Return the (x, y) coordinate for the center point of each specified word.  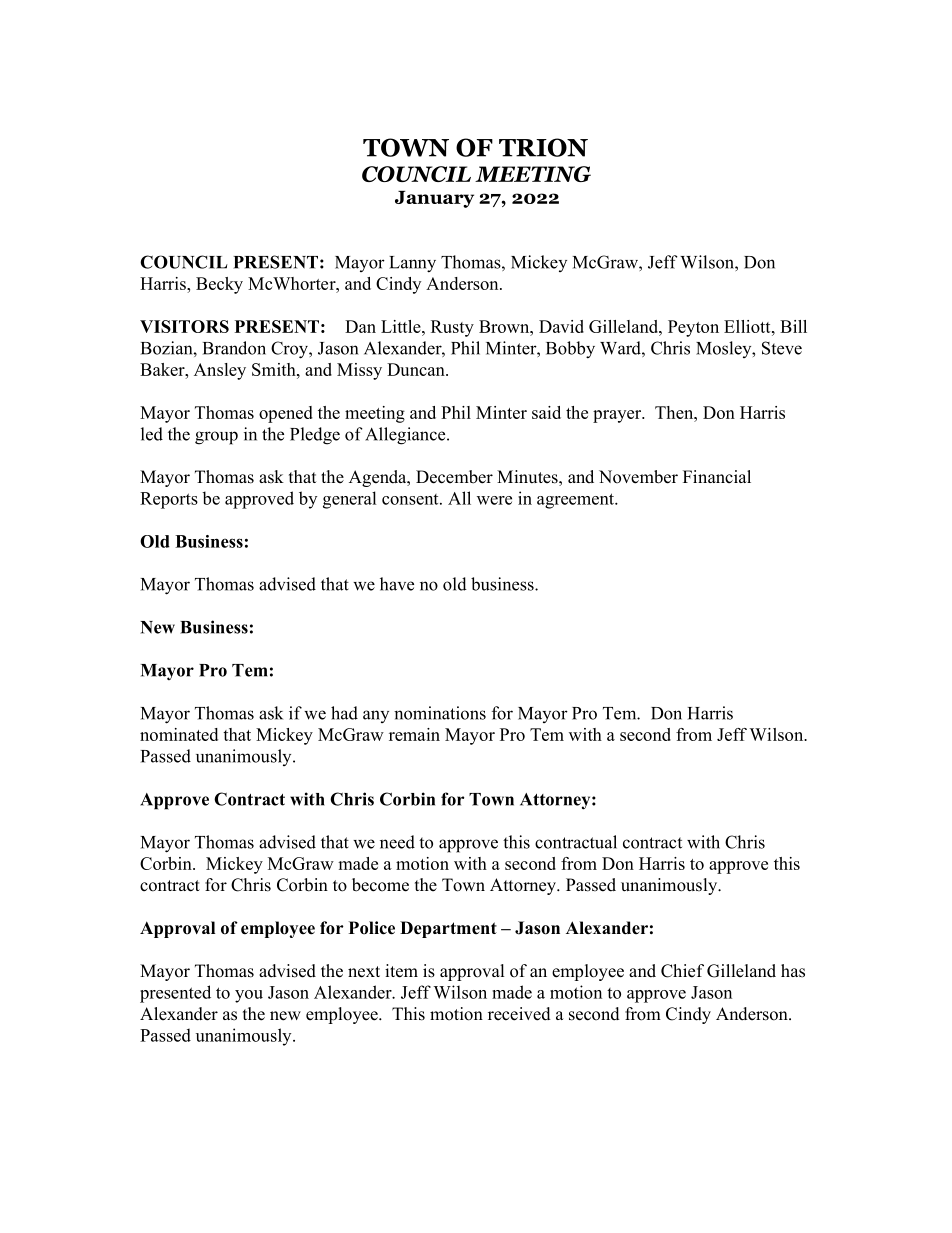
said (546, 412)
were (494, 500)
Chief (682, 971)
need (397, 842)
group (216, 438)
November (638, 477)
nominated (179, 734)
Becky (219, 285)
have (397, 584)
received (519, 1014)
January (434, 199)
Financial (717, 476)
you (249, 996)
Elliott (748, 326)
